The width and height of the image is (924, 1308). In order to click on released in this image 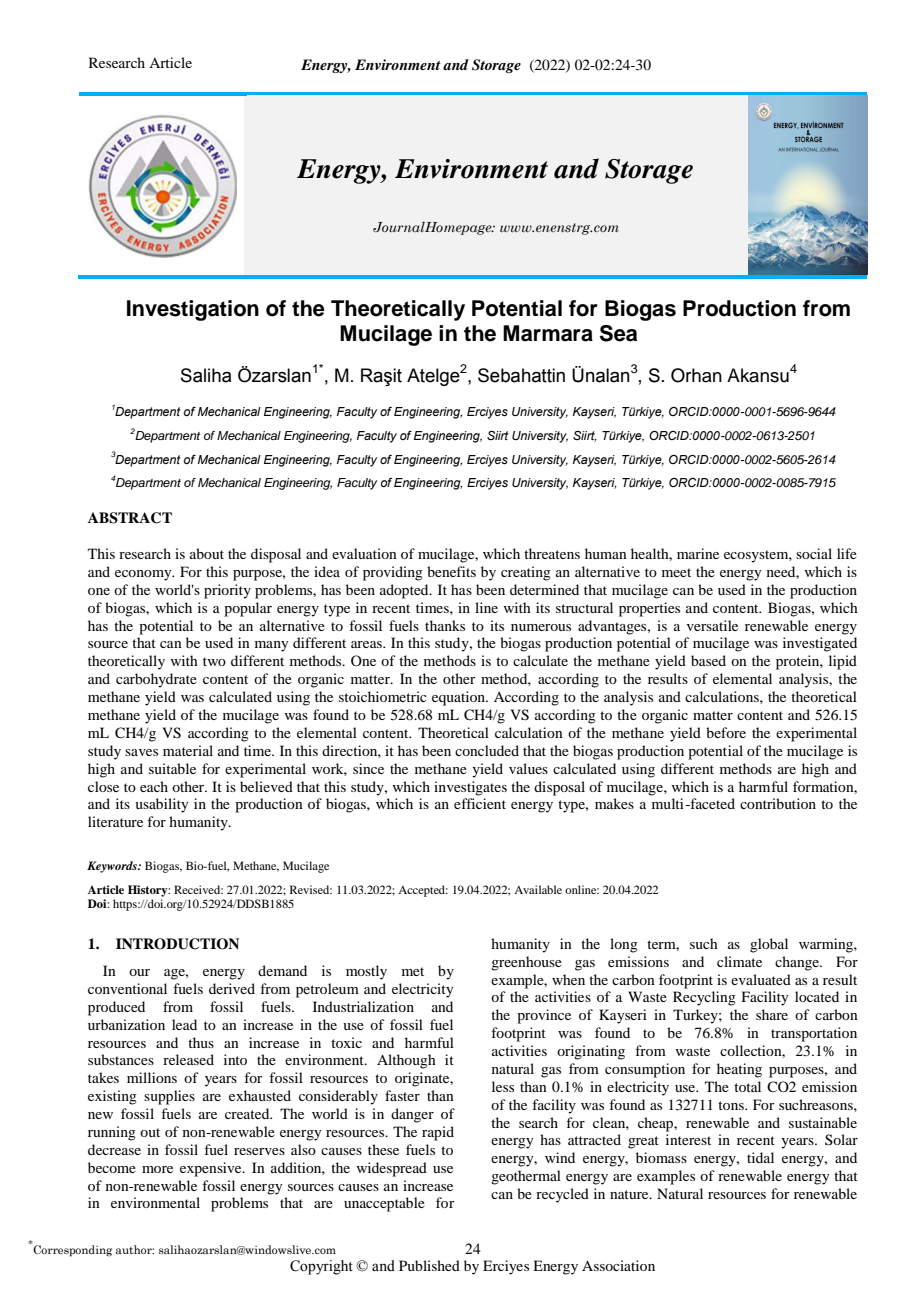, I will do `click(188, 1059)`.
